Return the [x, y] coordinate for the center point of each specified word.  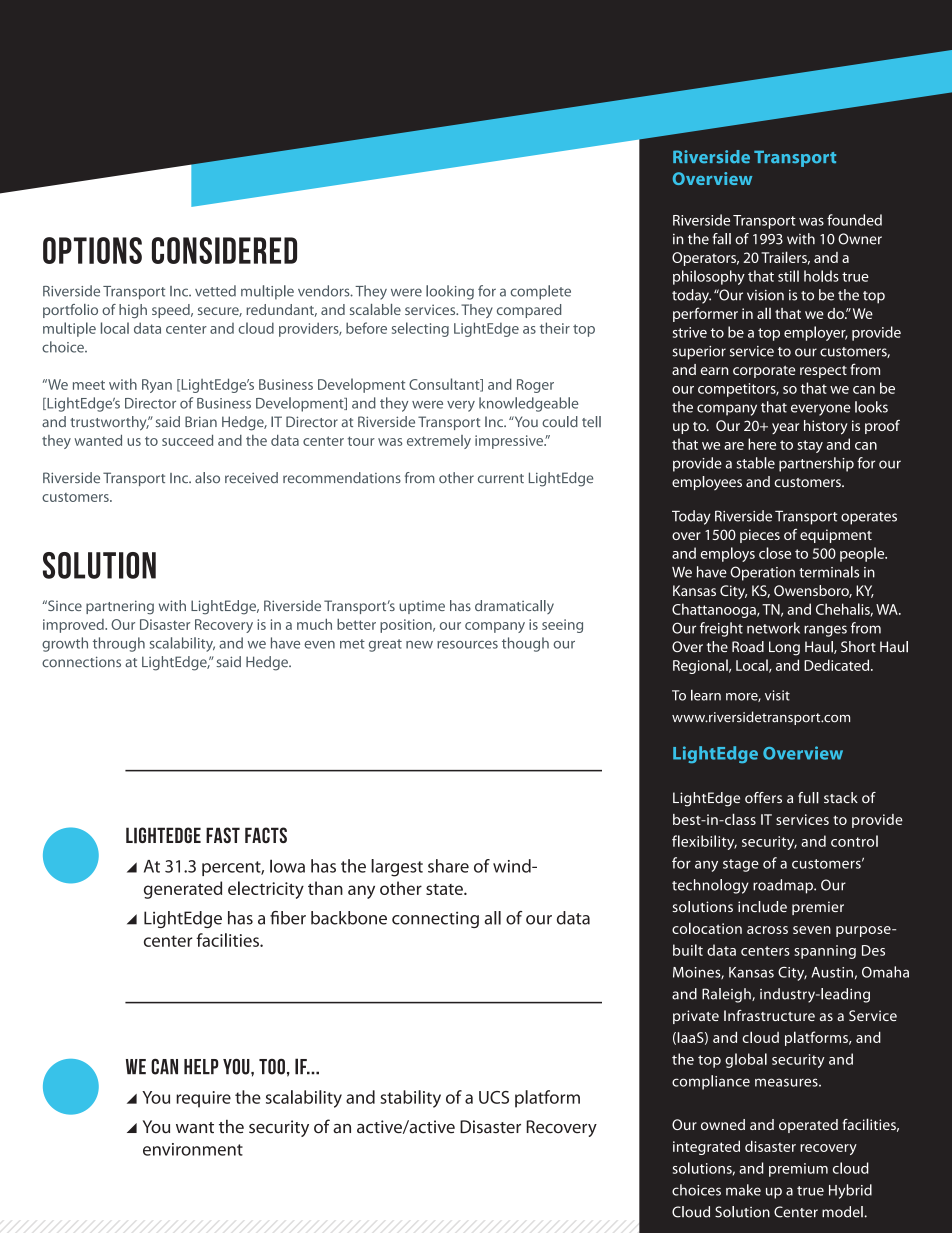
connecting [435, 919]
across [767, 930]
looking [450, 292]
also [207, 478]
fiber [288, 918]
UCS [494, 1097]
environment [193, 1149]
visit [777, 695]
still [788, 276]
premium [798, 1170]
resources [467, 645]
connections [81, 661]
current [501, 478]
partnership [816, 464]
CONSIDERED [224, 250]
